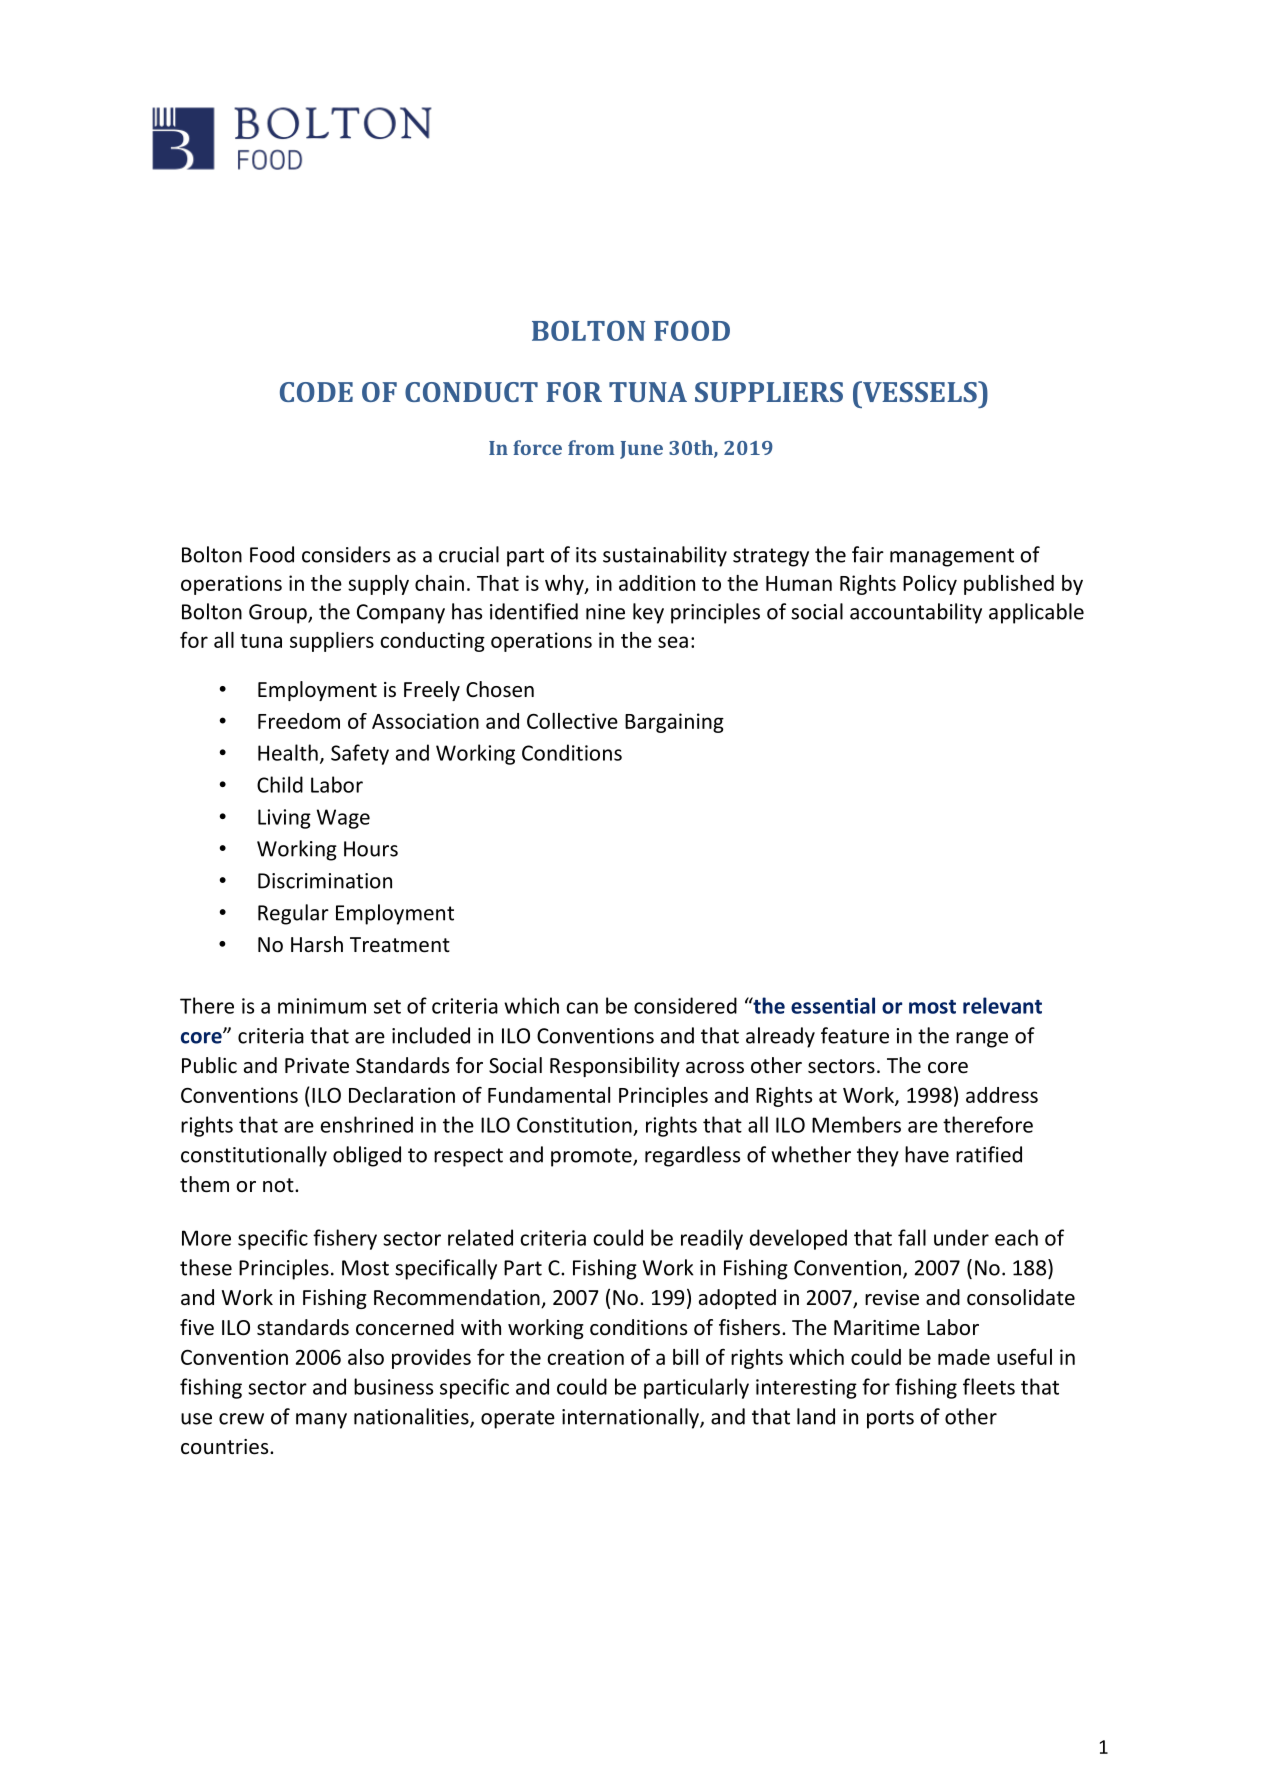 The width and height of the screenshot is (1261, 1785). What do you see at coordinates (293, 914) in the screenshot?
I see `Regular` at bounding box center [293, 914].
